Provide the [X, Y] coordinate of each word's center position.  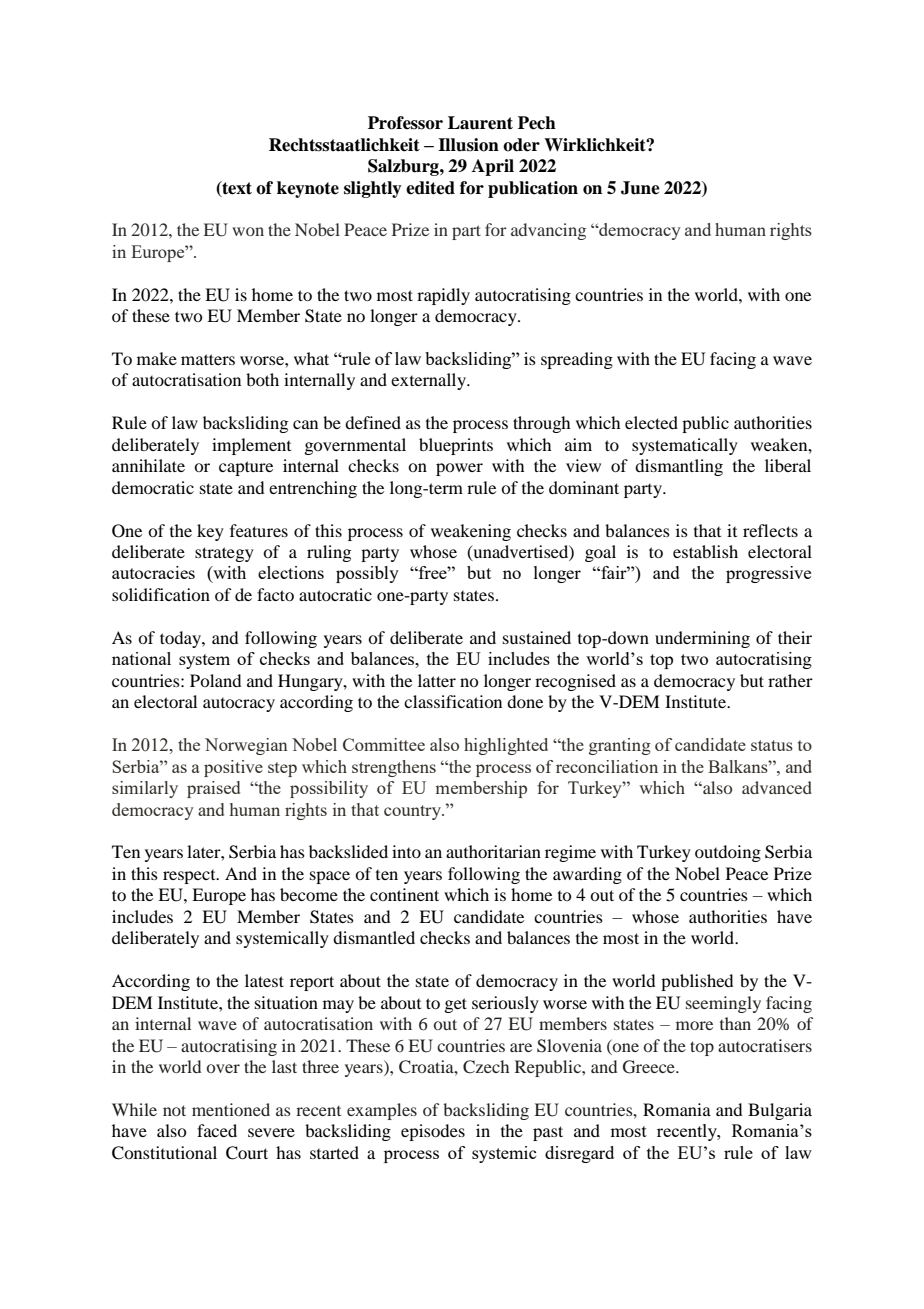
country [413, 812]
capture [246, 468]
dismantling [679, 467]
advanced [777, 787]
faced [217, 1130]
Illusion [468, 145]
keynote [308, 189]
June [640, 188]
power [459, 469]
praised [213, 789]
